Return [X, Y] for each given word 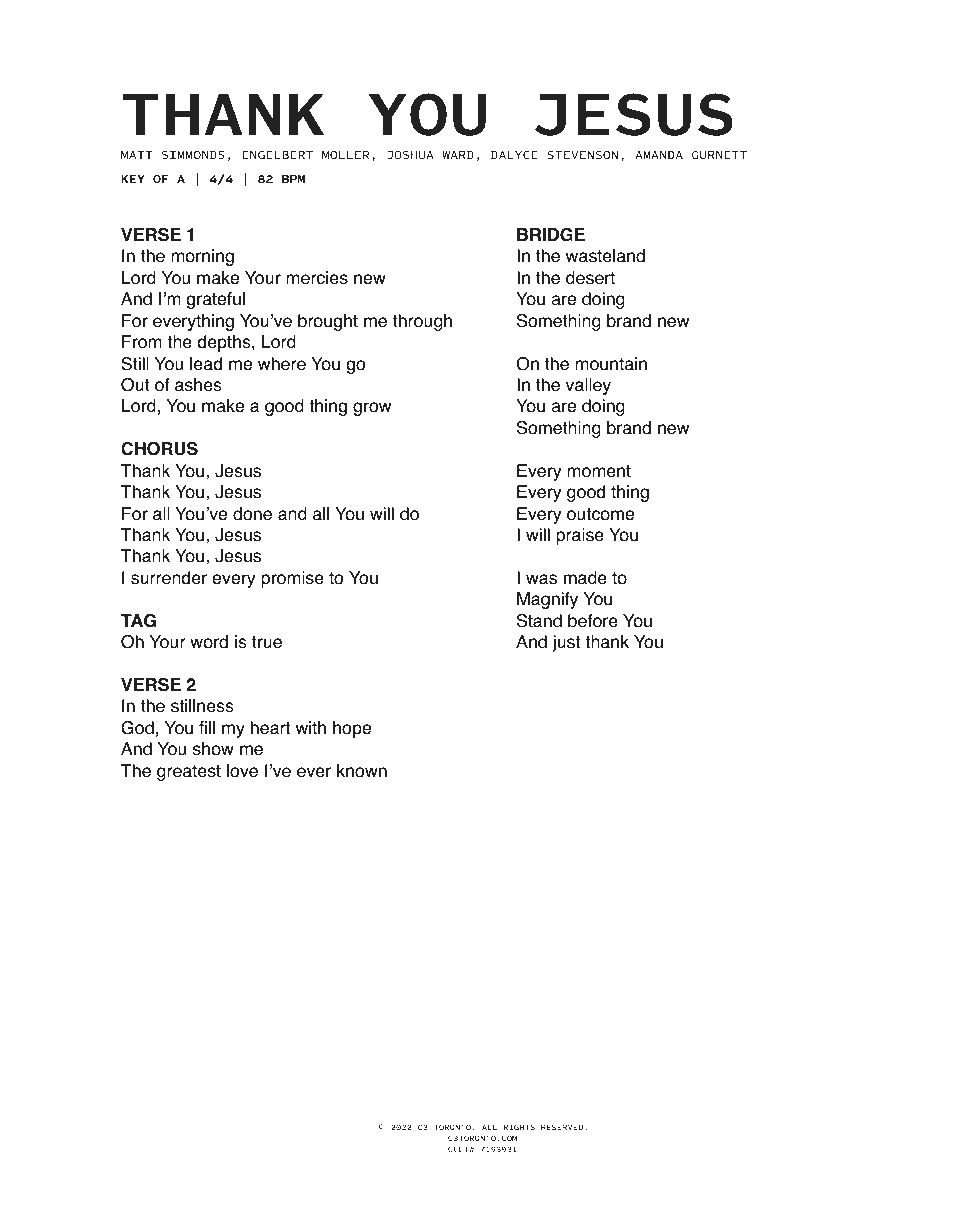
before [593, 621]
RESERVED [563, 1127]
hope [352, 729]
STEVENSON [582, 155]
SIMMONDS [193, 155]
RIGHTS [519, 1127]
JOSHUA [410, 155]
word [209, 642]
